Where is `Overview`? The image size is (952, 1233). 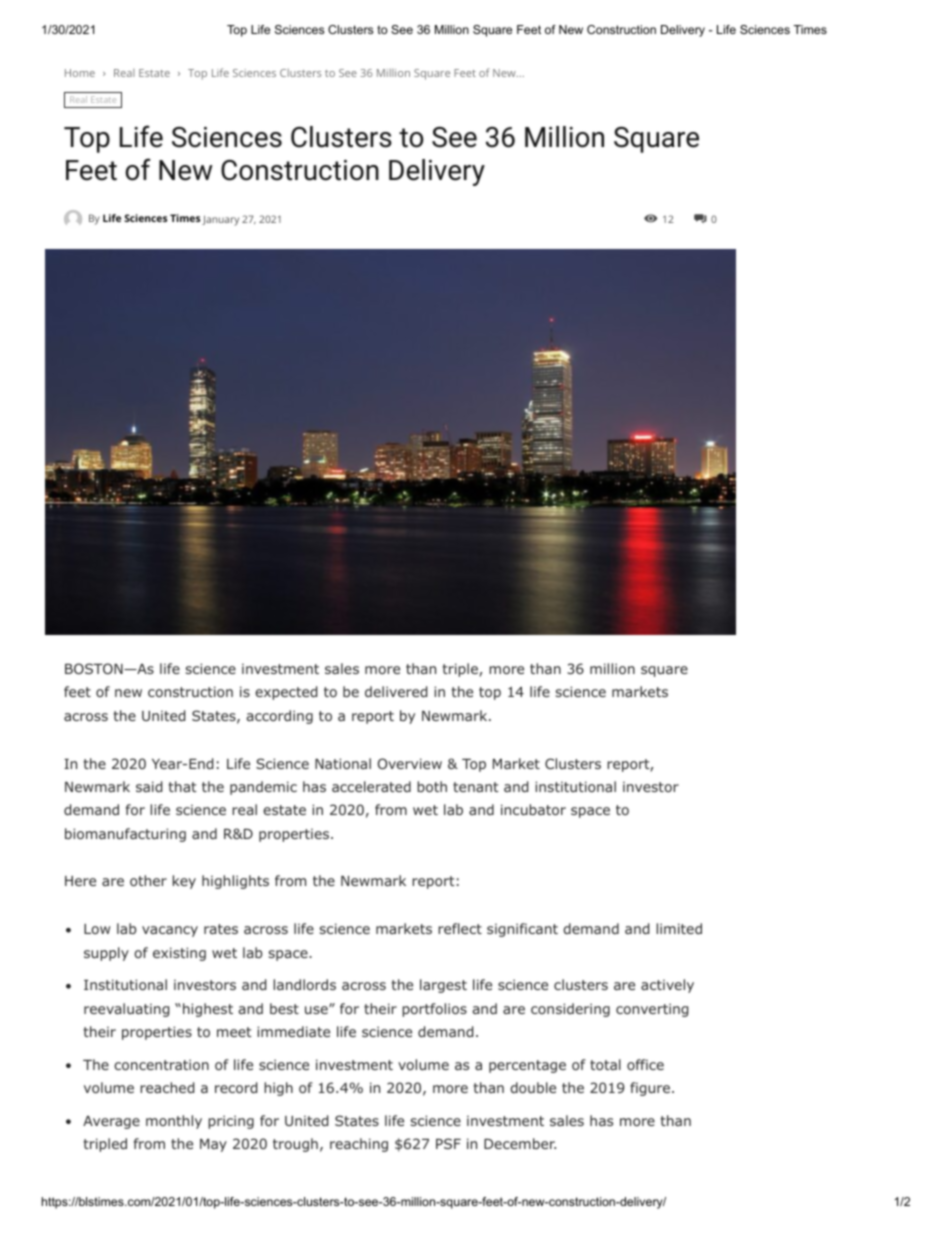 Overview is located at coordinates (410, 763).
